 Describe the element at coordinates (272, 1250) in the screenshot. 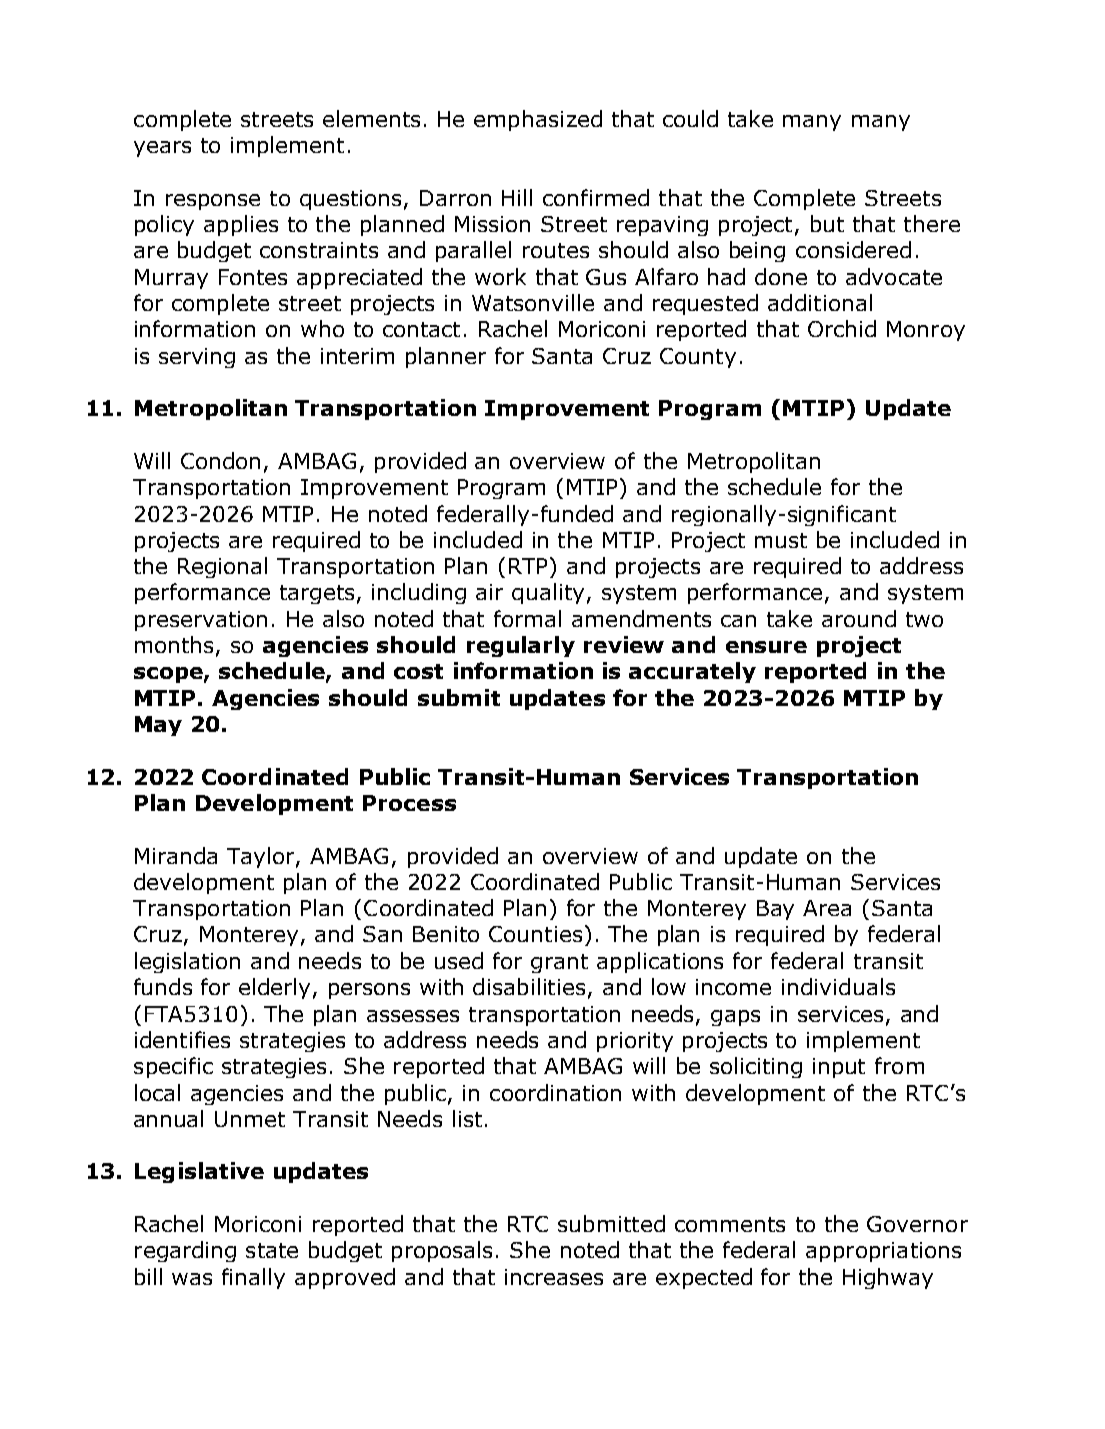

I see `state` at that location.
